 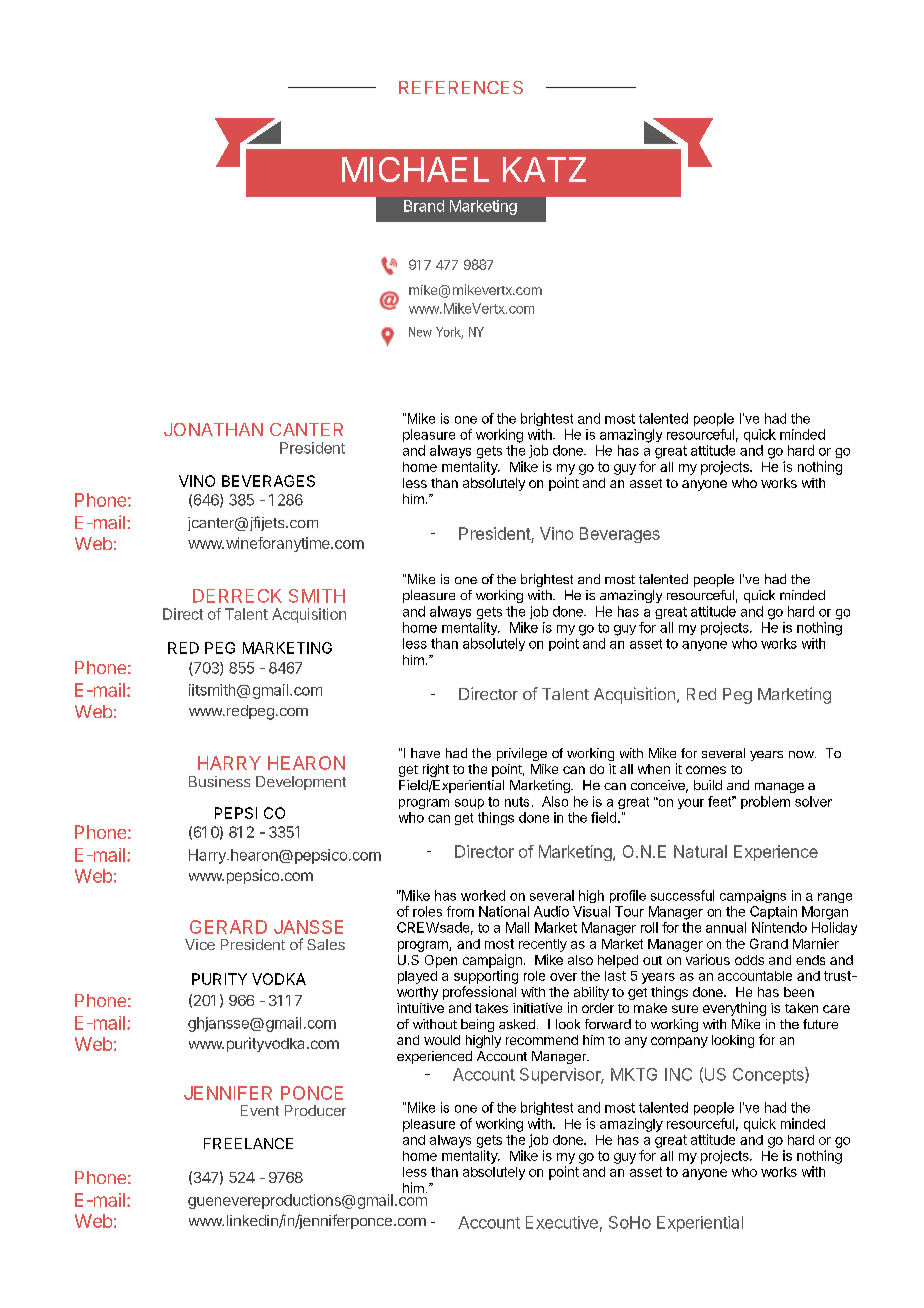 What do you see at coordinates (765, 802) in the image?
I see `problem` at bounding box center [765, 802].
